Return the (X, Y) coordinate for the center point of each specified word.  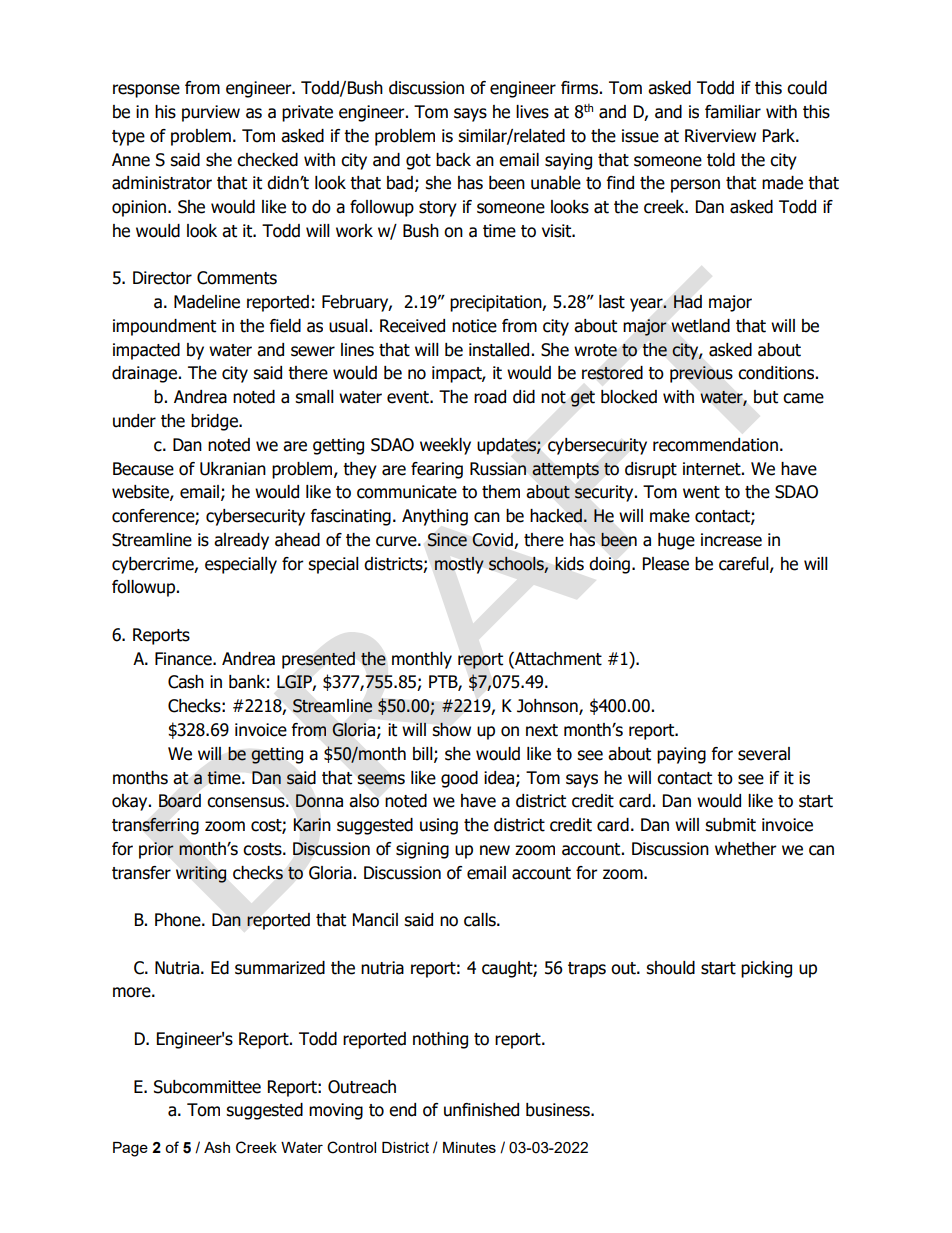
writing (201, 874)
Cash (186, 682)
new (495, 850)
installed (499, 350)
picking (766, 969)
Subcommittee (207, 1087)
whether (746, 849)
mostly (459, 565)
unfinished (481, 1110)
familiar (733, 112)
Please (666, 564)
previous (701, 374)
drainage (146, 374)
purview (211, 113)
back (453, 160)
